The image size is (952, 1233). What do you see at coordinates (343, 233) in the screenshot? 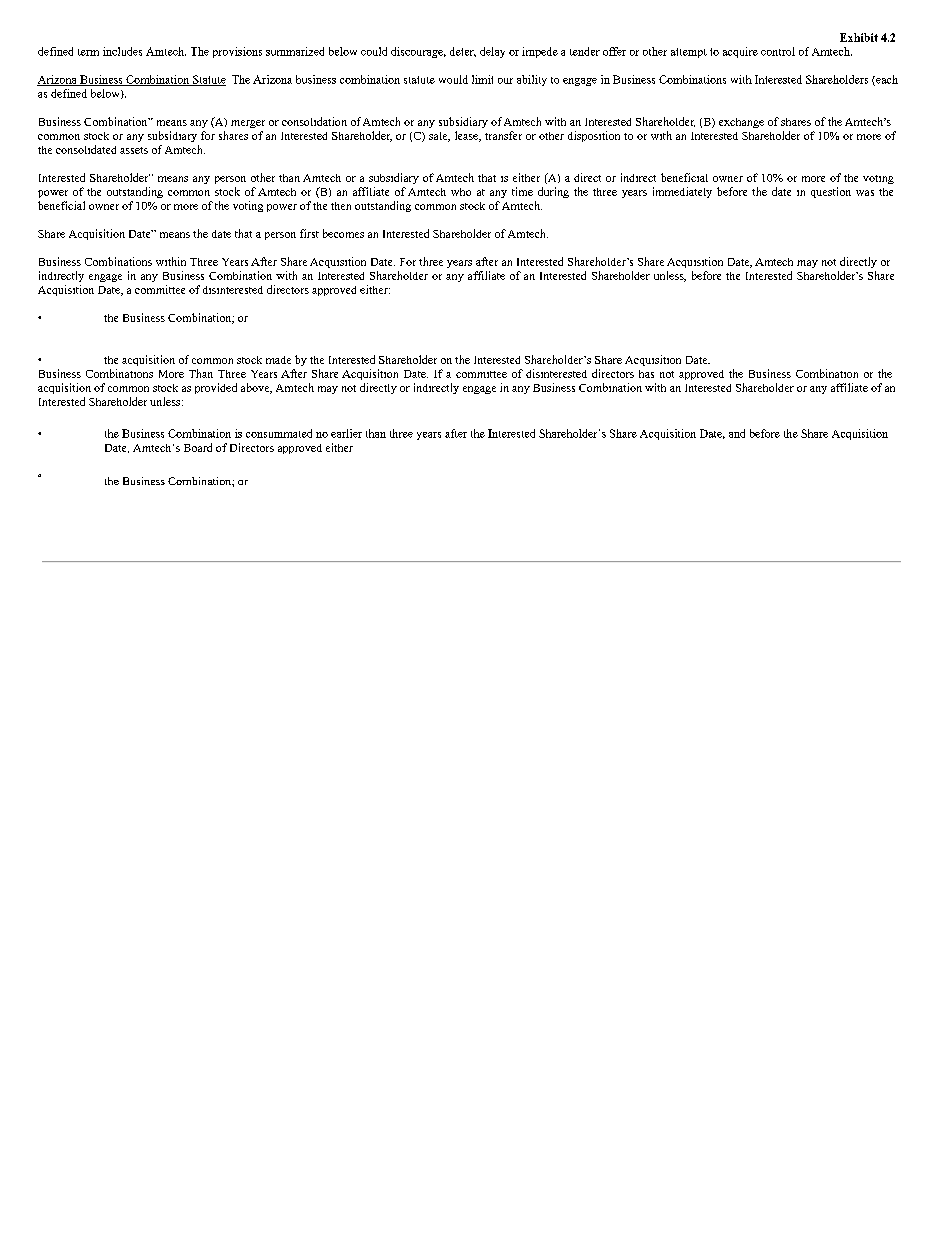
I see `becomes` at bounding box center [343, 233].
